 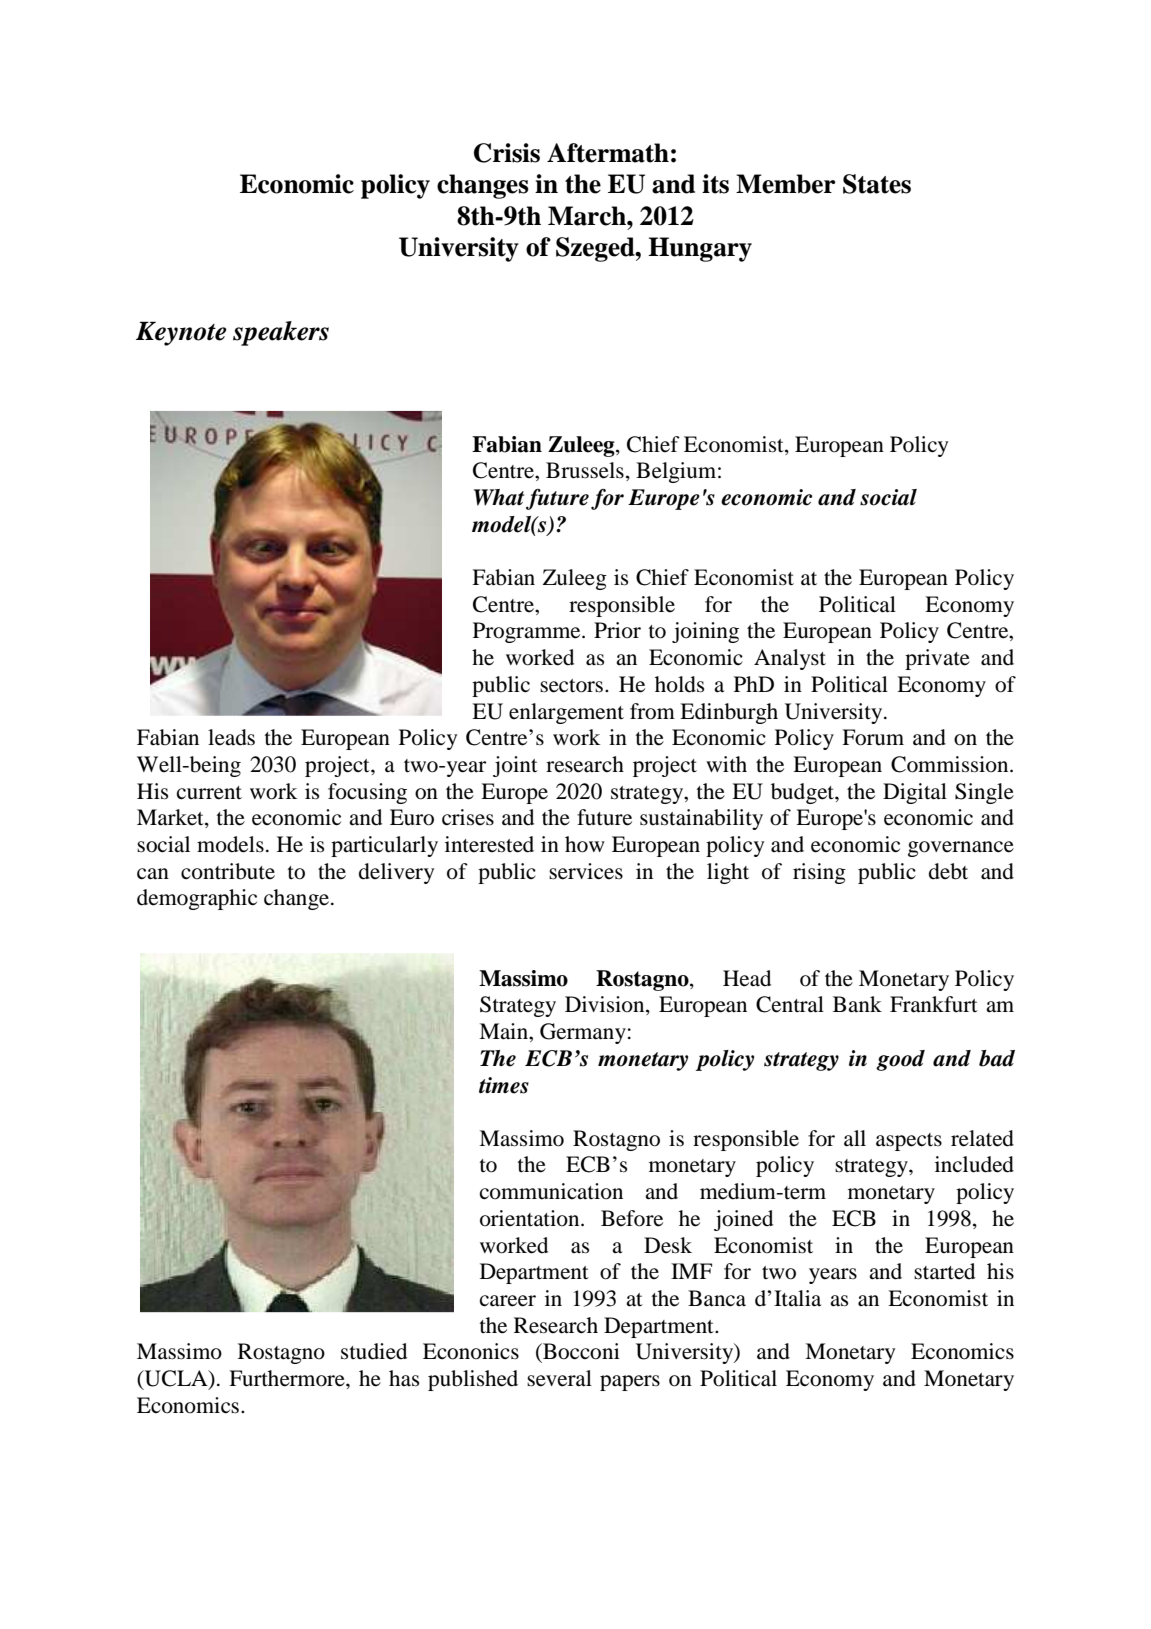 I want to click on demographic, so click(x=197, y=899).
